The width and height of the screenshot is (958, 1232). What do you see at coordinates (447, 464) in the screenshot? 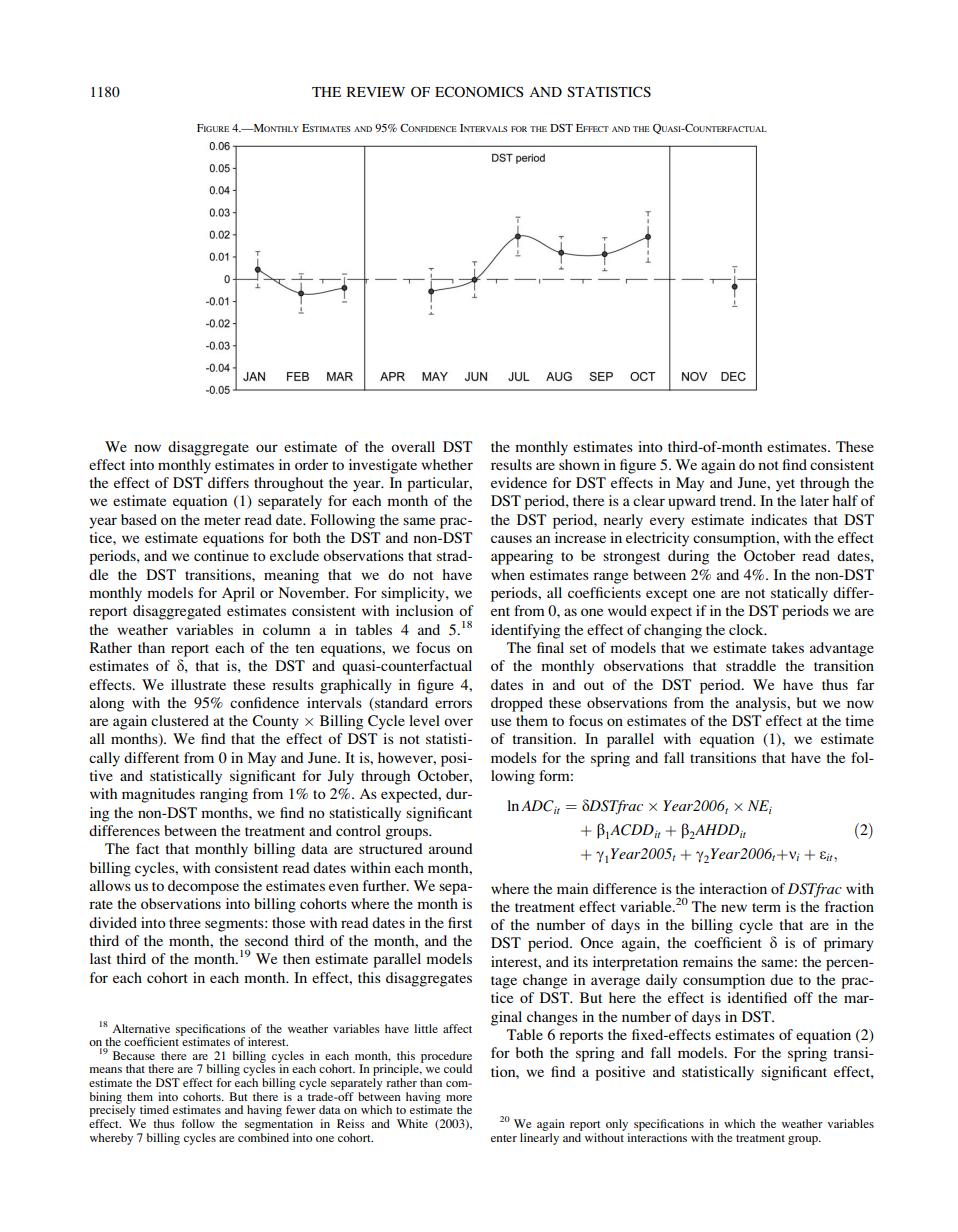
I see `whether` at bounding box center [447, 464].
